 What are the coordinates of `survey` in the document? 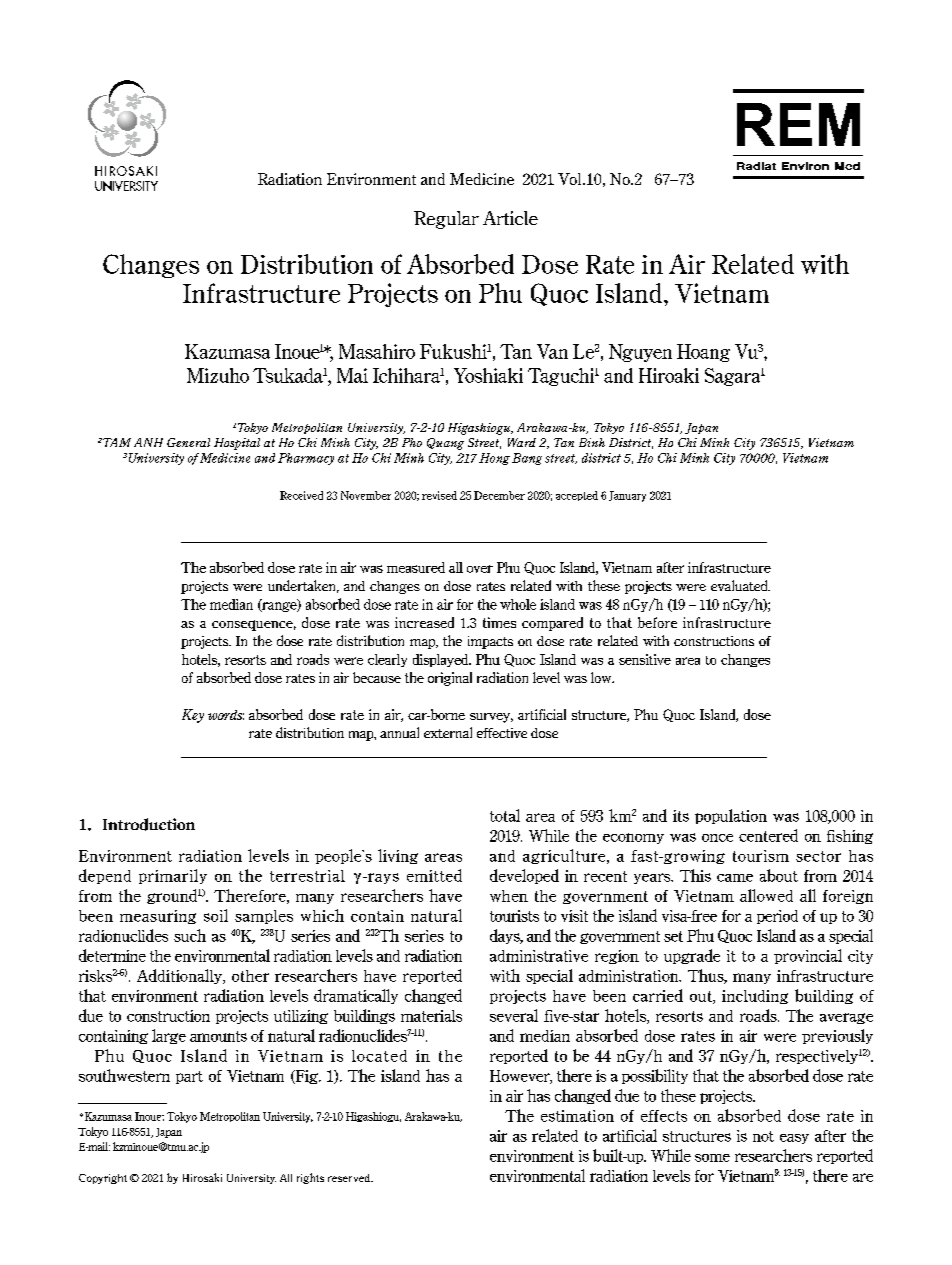 It's located at (491, 718).
